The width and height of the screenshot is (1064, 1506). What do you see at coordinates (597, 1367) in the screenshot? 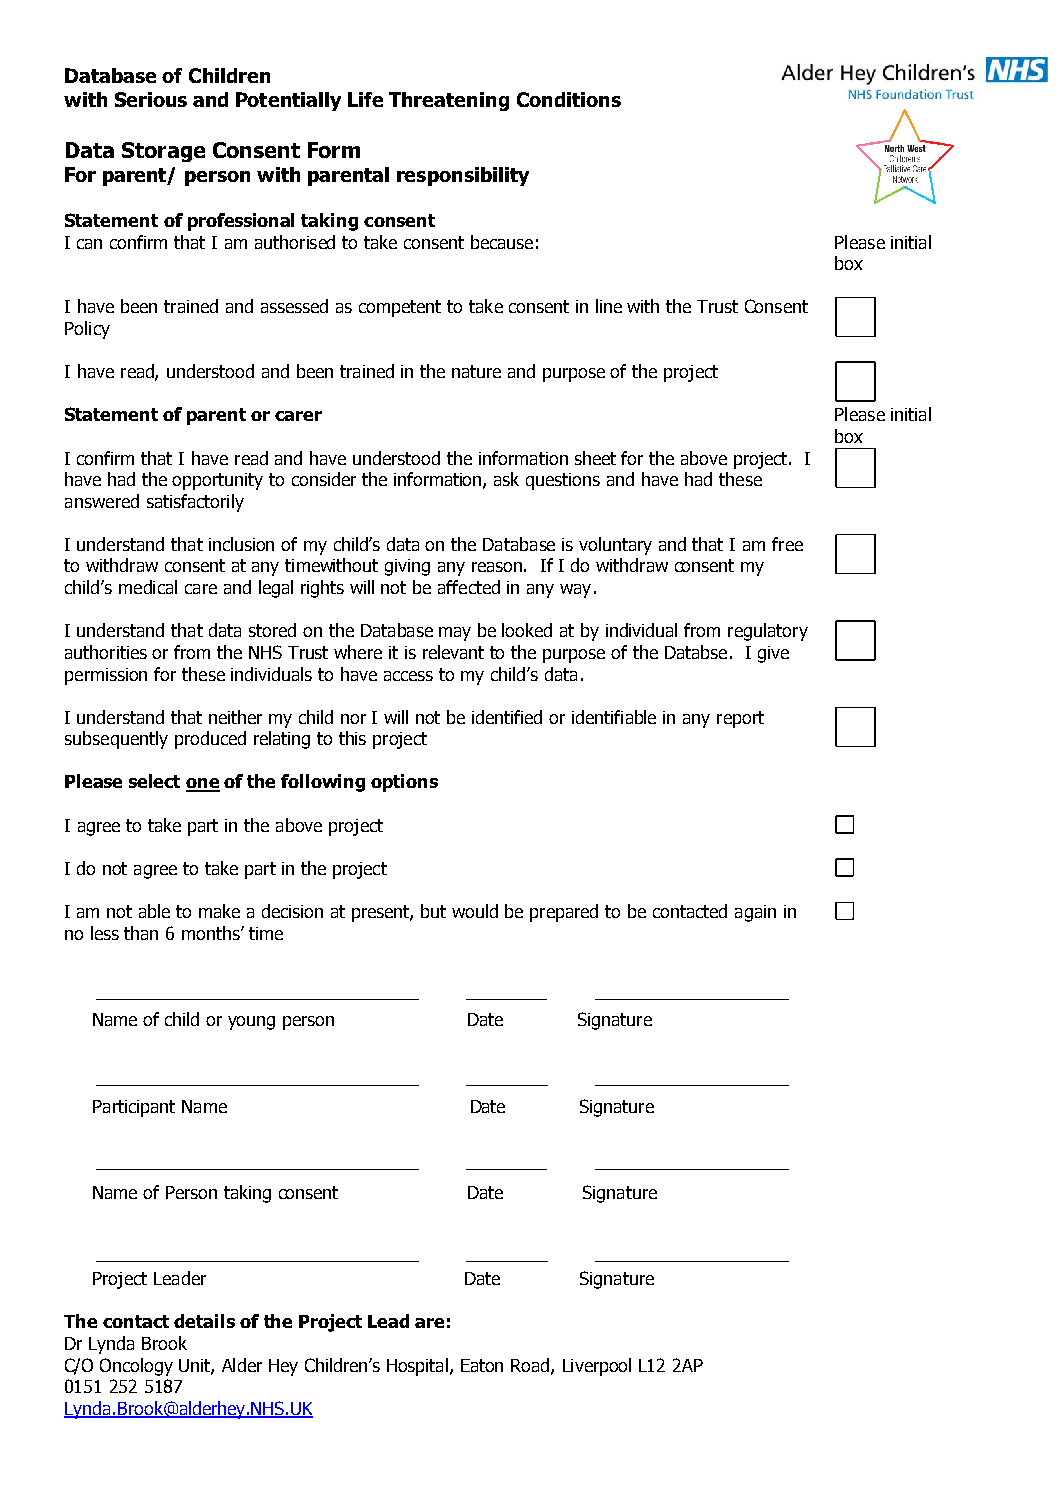
I see `Liverpool` at bounding box center [597, 1367].
